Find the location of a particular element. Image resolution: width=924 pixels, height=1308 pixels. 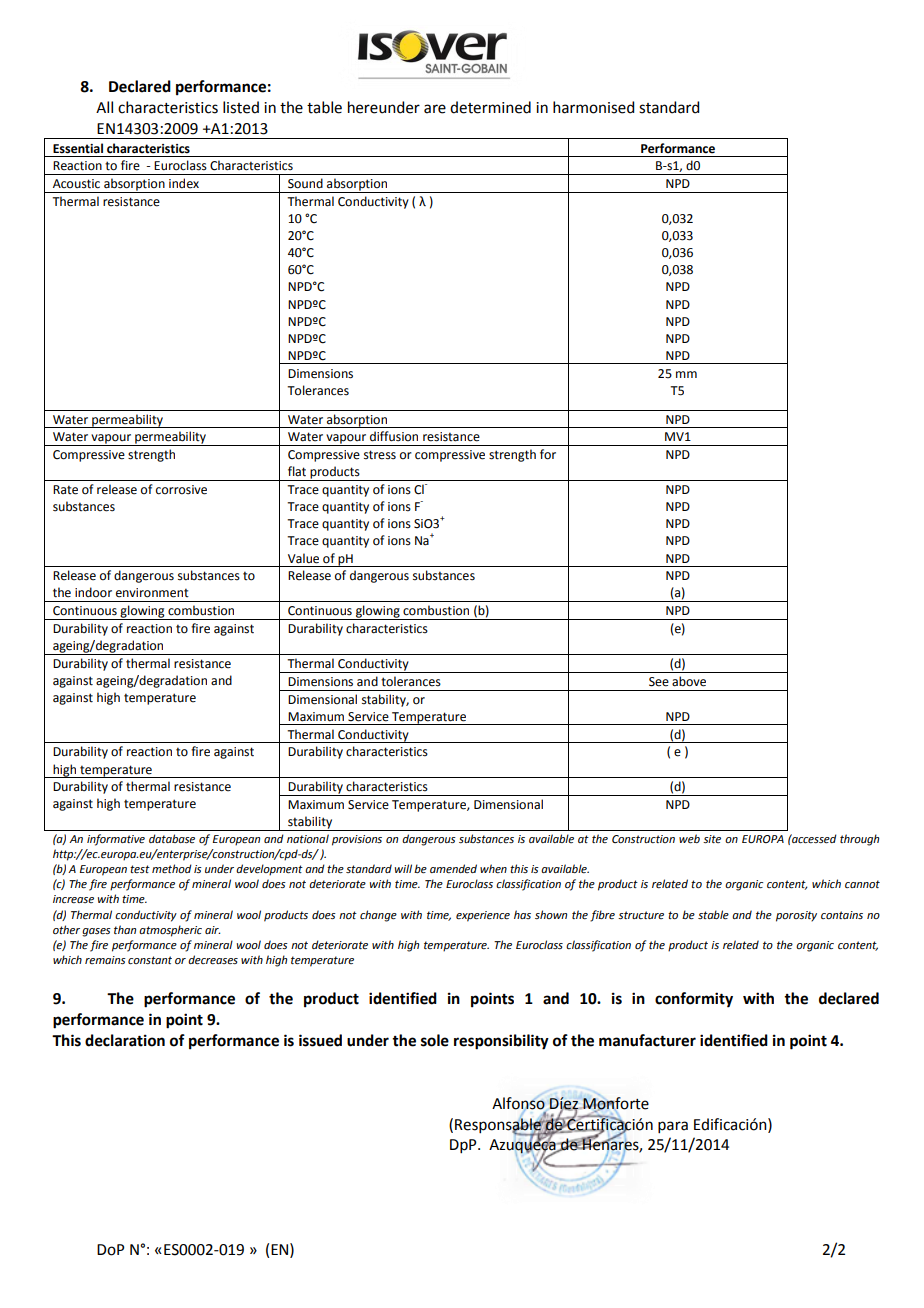

determined is located at coordinates (490, 107).
